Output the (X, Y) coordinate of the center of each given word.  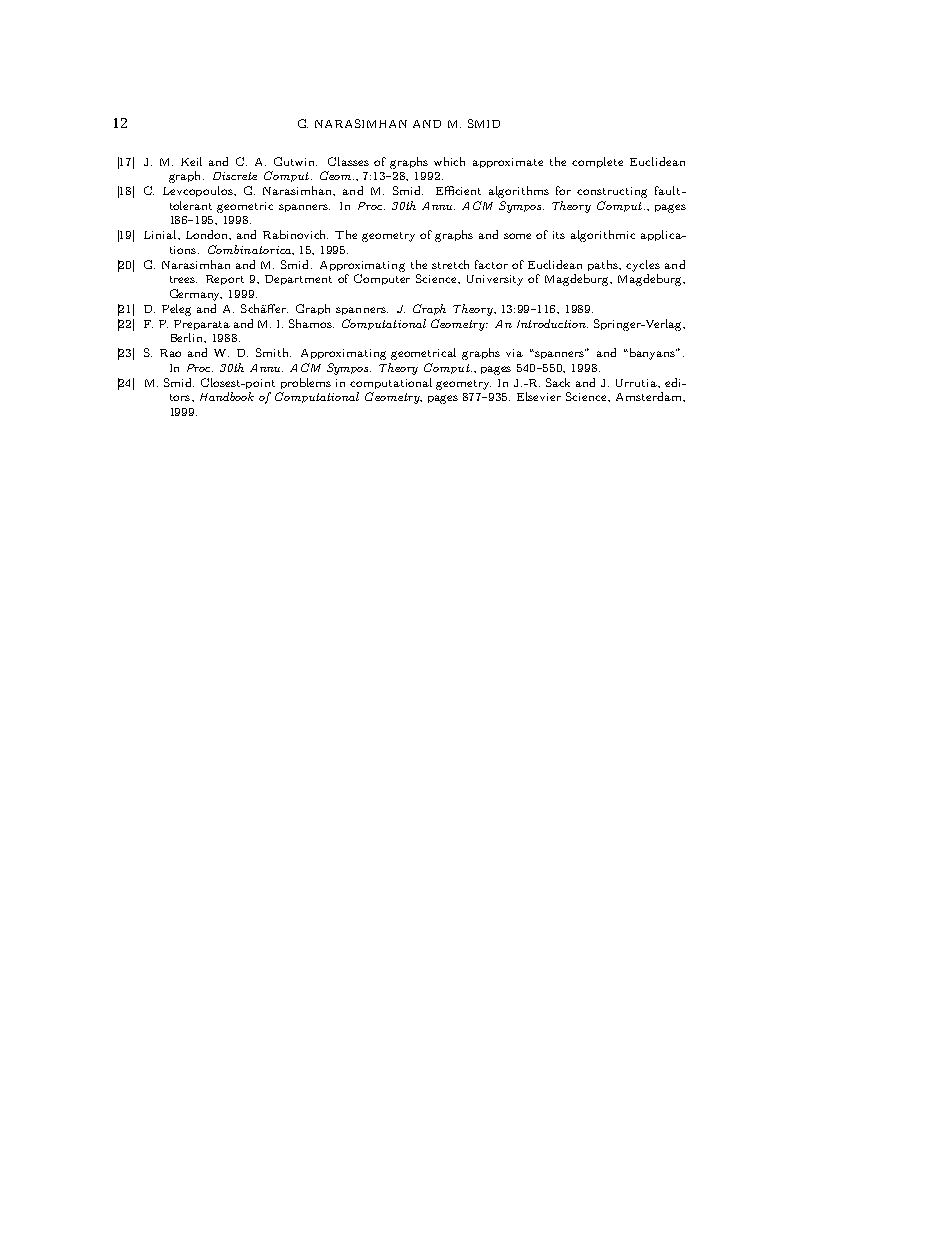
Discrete (235, 176)
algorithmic (603, 236)
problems (306, 383)
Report (225, 280)
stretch (450, 264)
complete (597, 162)
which (449, 161)
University (495, 280)
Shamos (311, 323)
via (514, 353)
